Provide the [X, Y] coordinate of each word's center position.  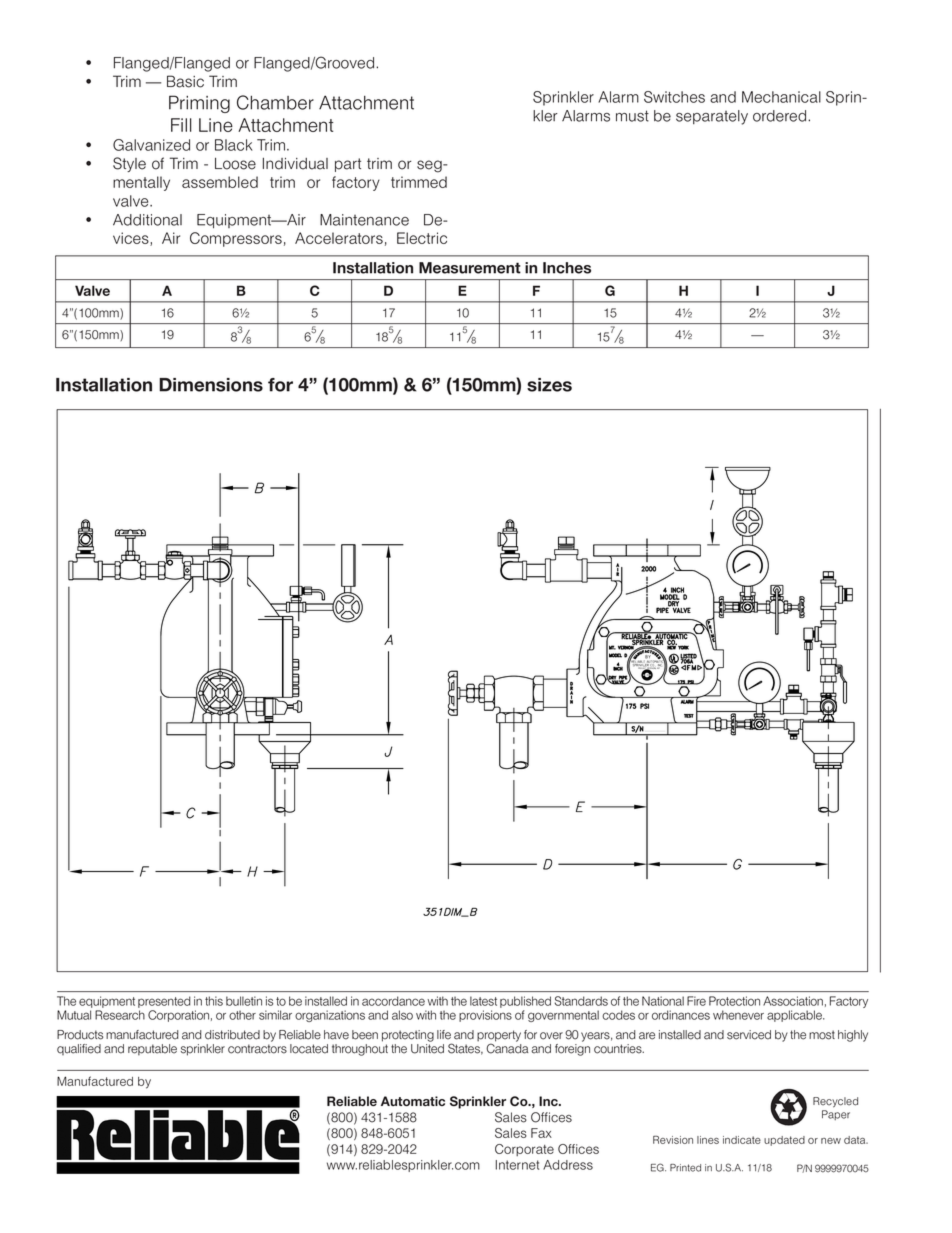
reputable [152, 1050]
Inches [567, 268]
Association [793, 1001]
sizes [549, 385]
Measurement [470, 268]
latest [483, 1001]
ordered [781, 116]
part [348, 165]
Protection [734, 1001]
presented [164, 1002]
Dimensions [211, 385]
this [214, 1001]
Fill [181, 125]
